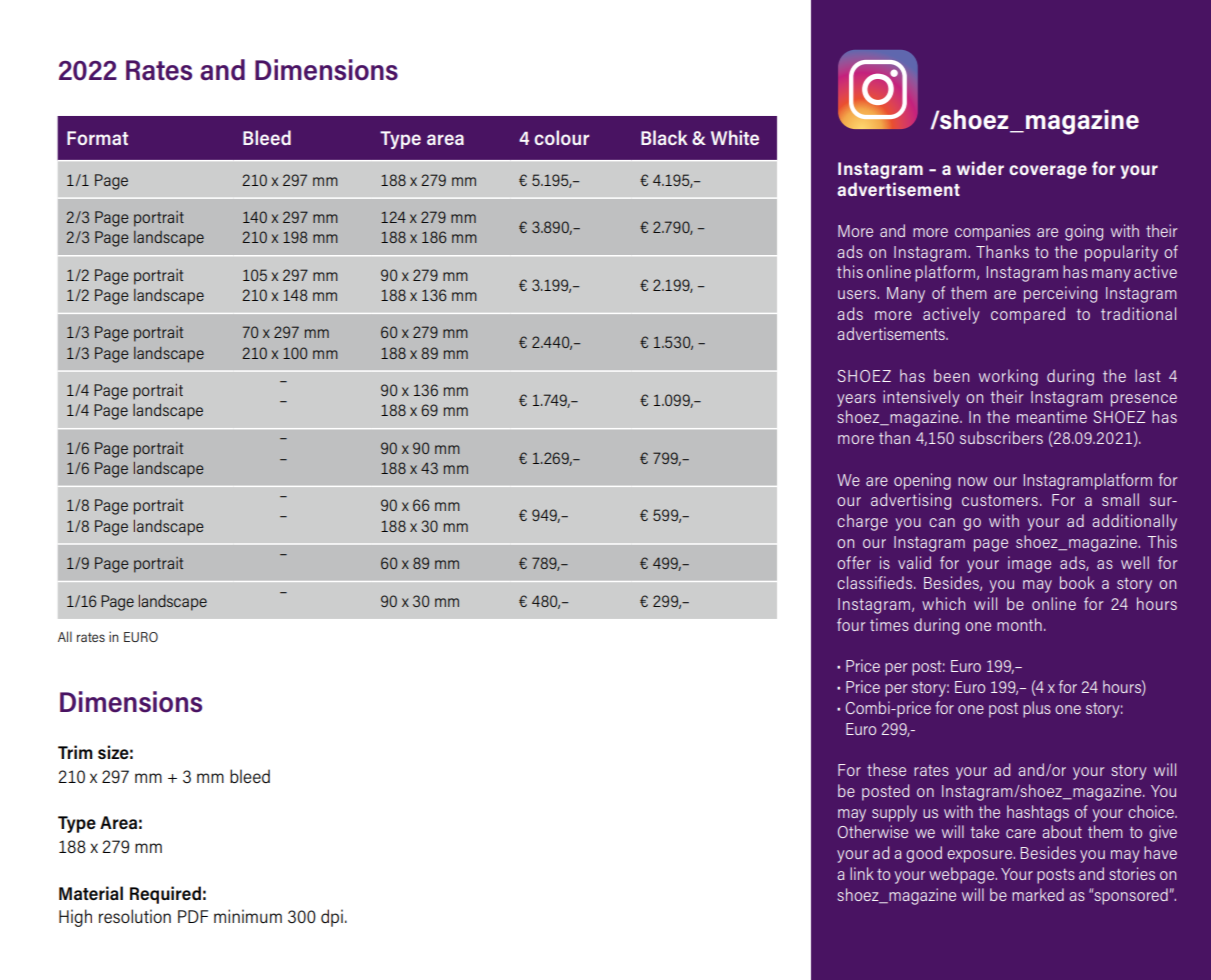 This image has width=1211, height=980. I want to click on compared, so click(1028, 315).
